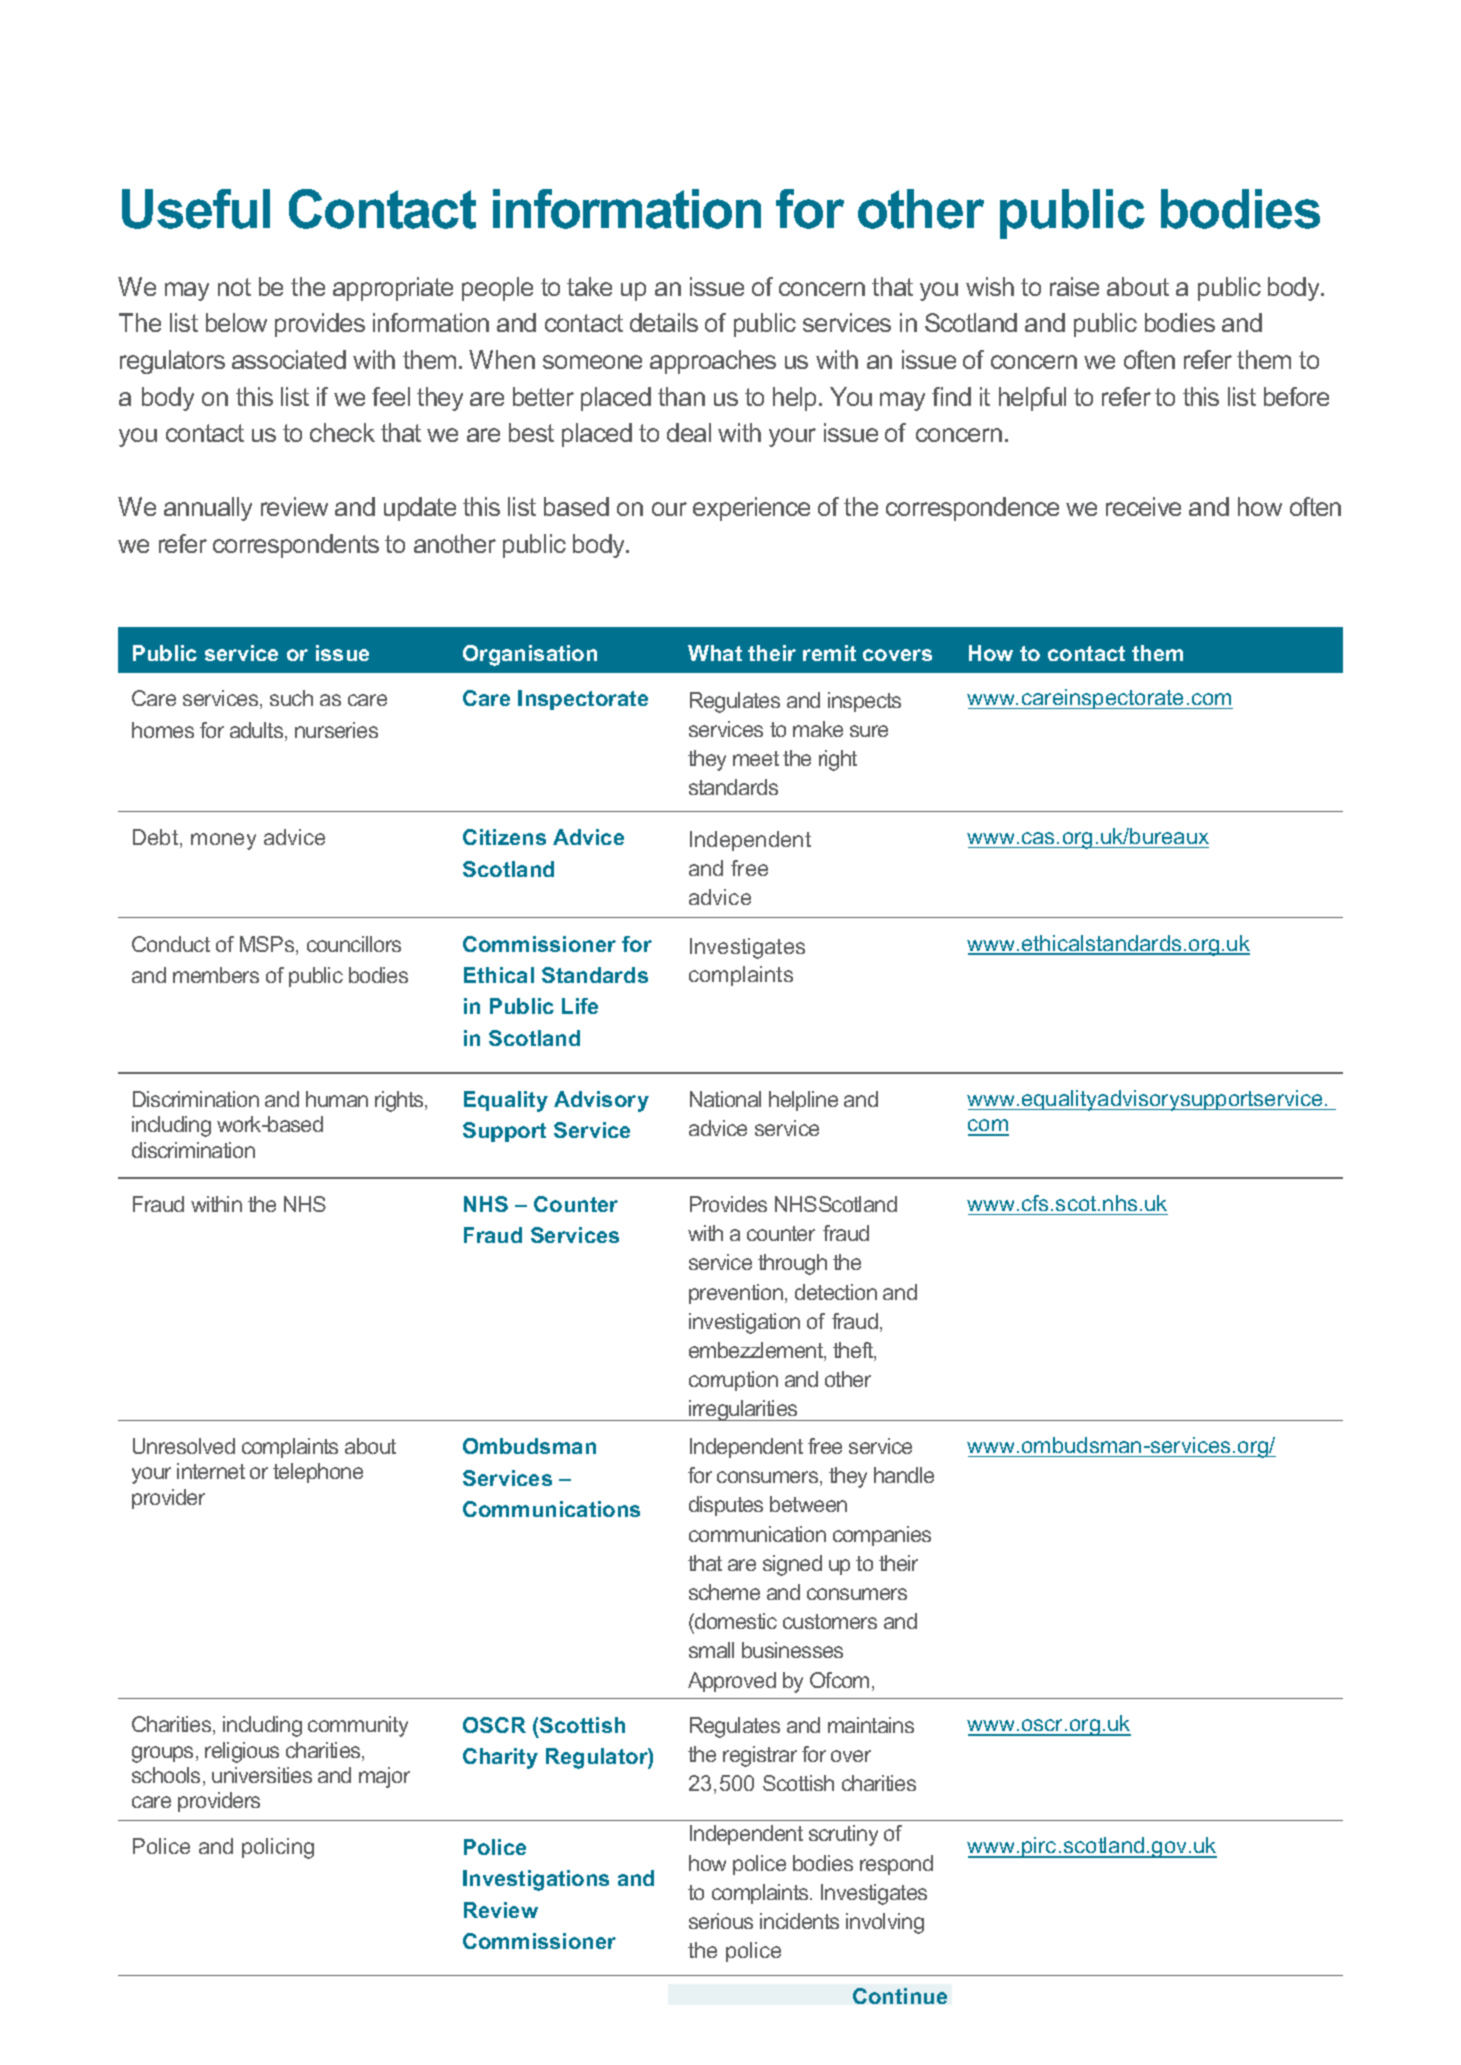 Image resolution: width=1461 pixels, height=2065 pixels. I want to click on serious, so click(721, 1921).
